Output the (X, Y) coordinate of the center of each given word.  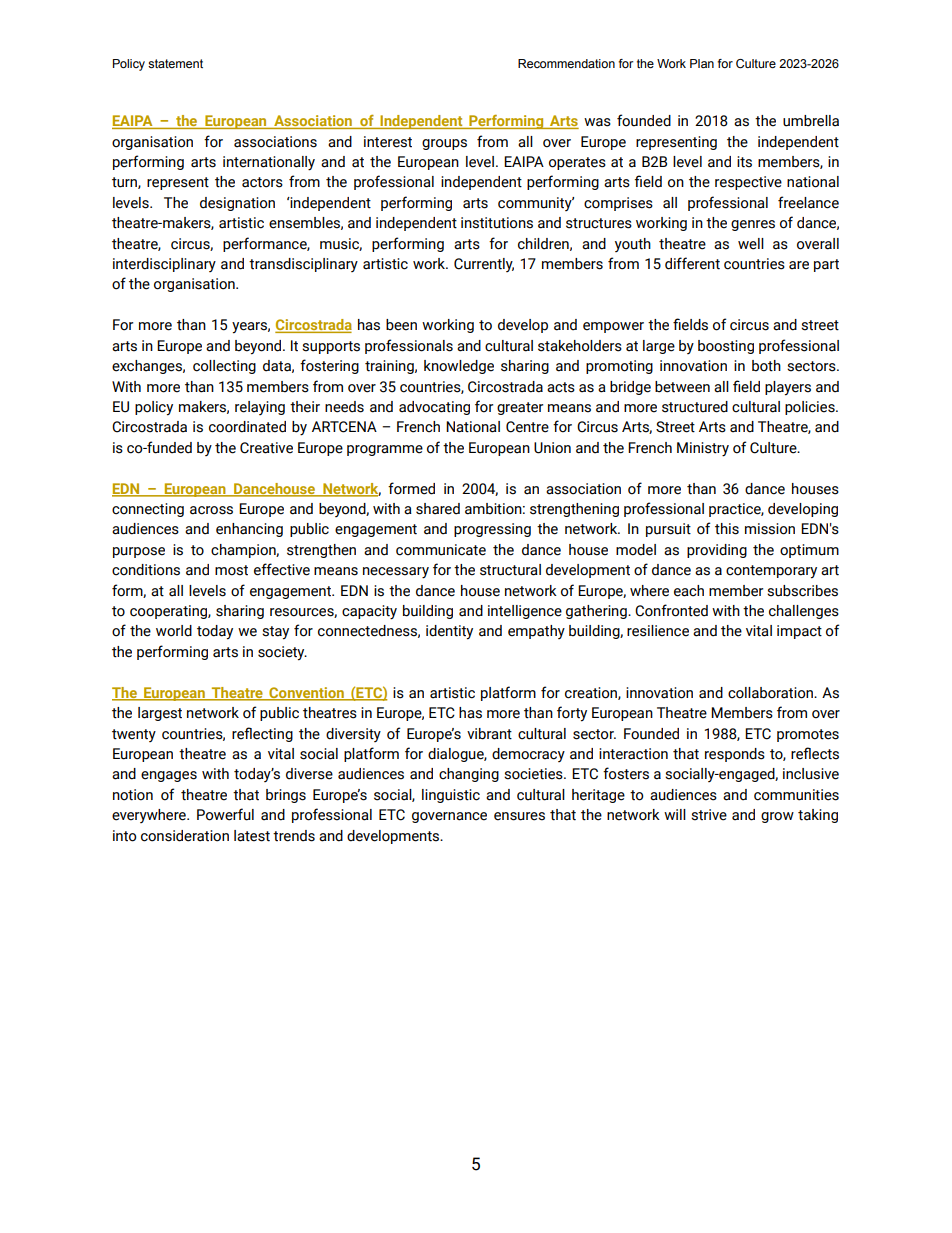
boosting (726, 347)
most (231, 570)
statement (175, 63)
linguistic (451, 796)
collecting (224, 367)
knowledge (459, 367)
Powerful (225, 814)
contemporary (771, 572)
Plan (702, 63)
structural (510, 570)
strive (709, 815)
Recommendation (566, 63)
